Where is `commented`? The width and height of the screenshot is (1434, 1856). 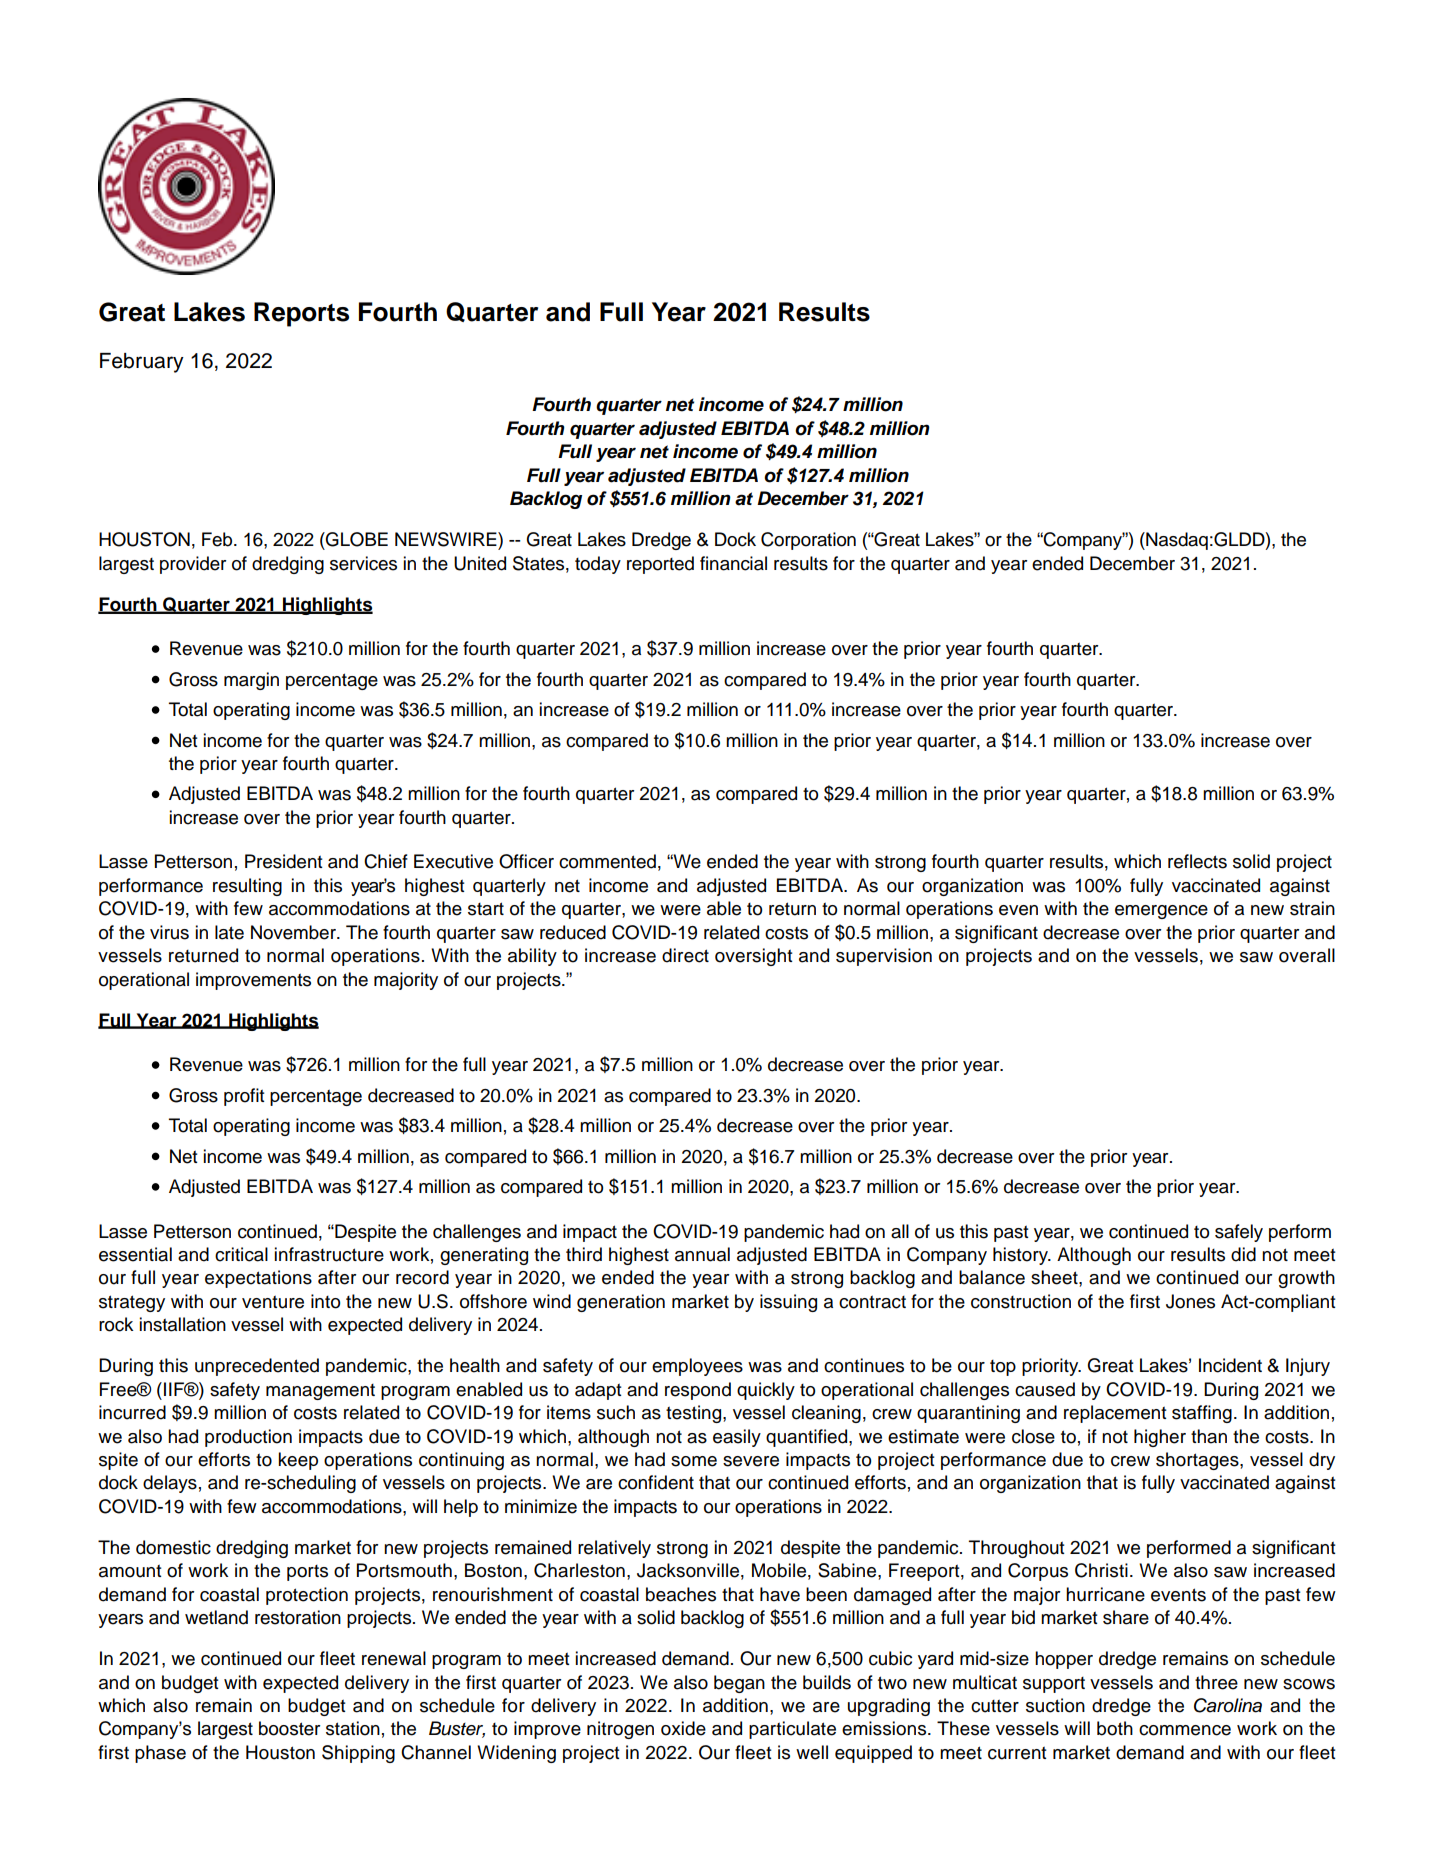
commented is located at coordinates (607, 861).
